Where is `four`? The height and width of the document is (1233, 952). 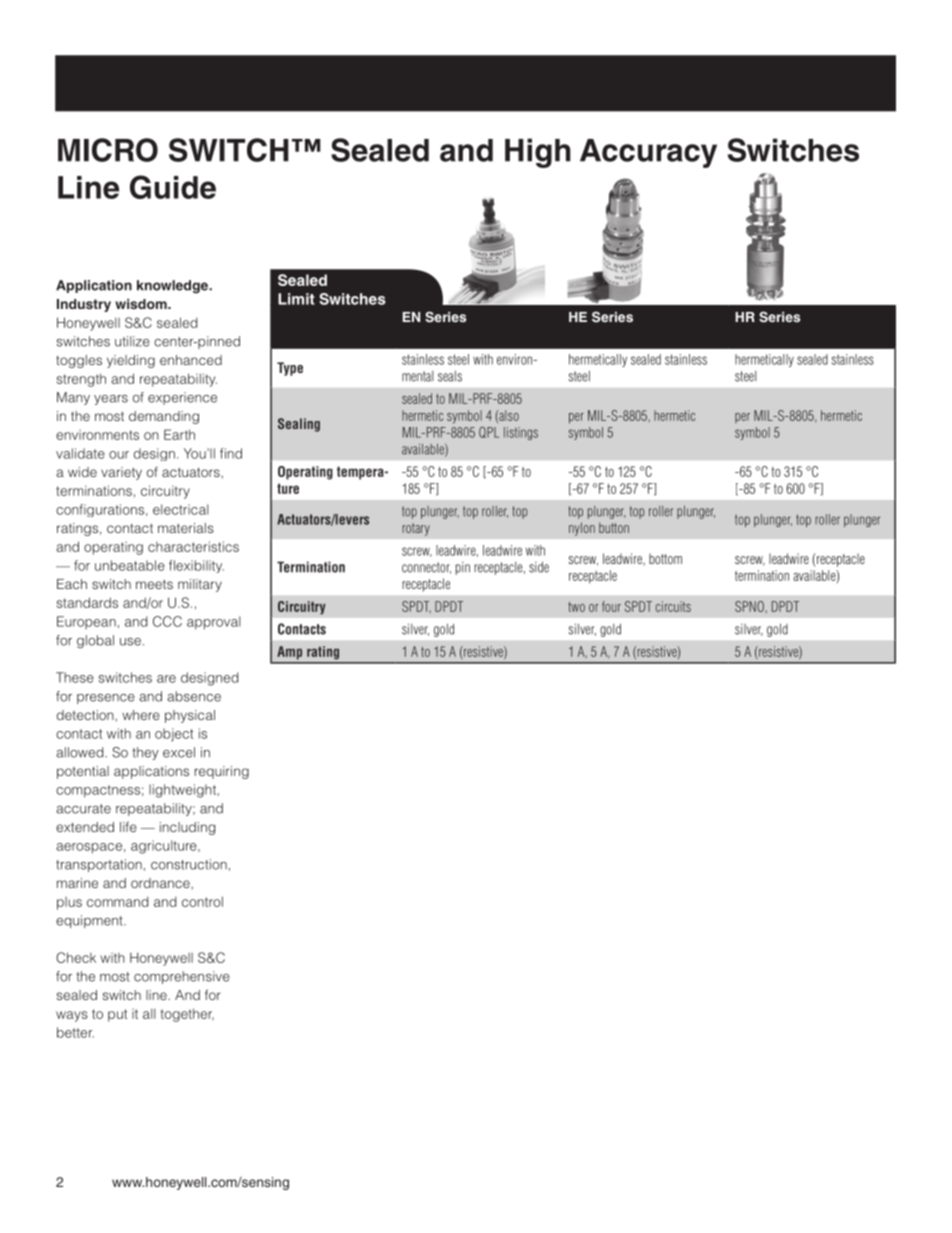 four is located at coordinates (611, 606).
